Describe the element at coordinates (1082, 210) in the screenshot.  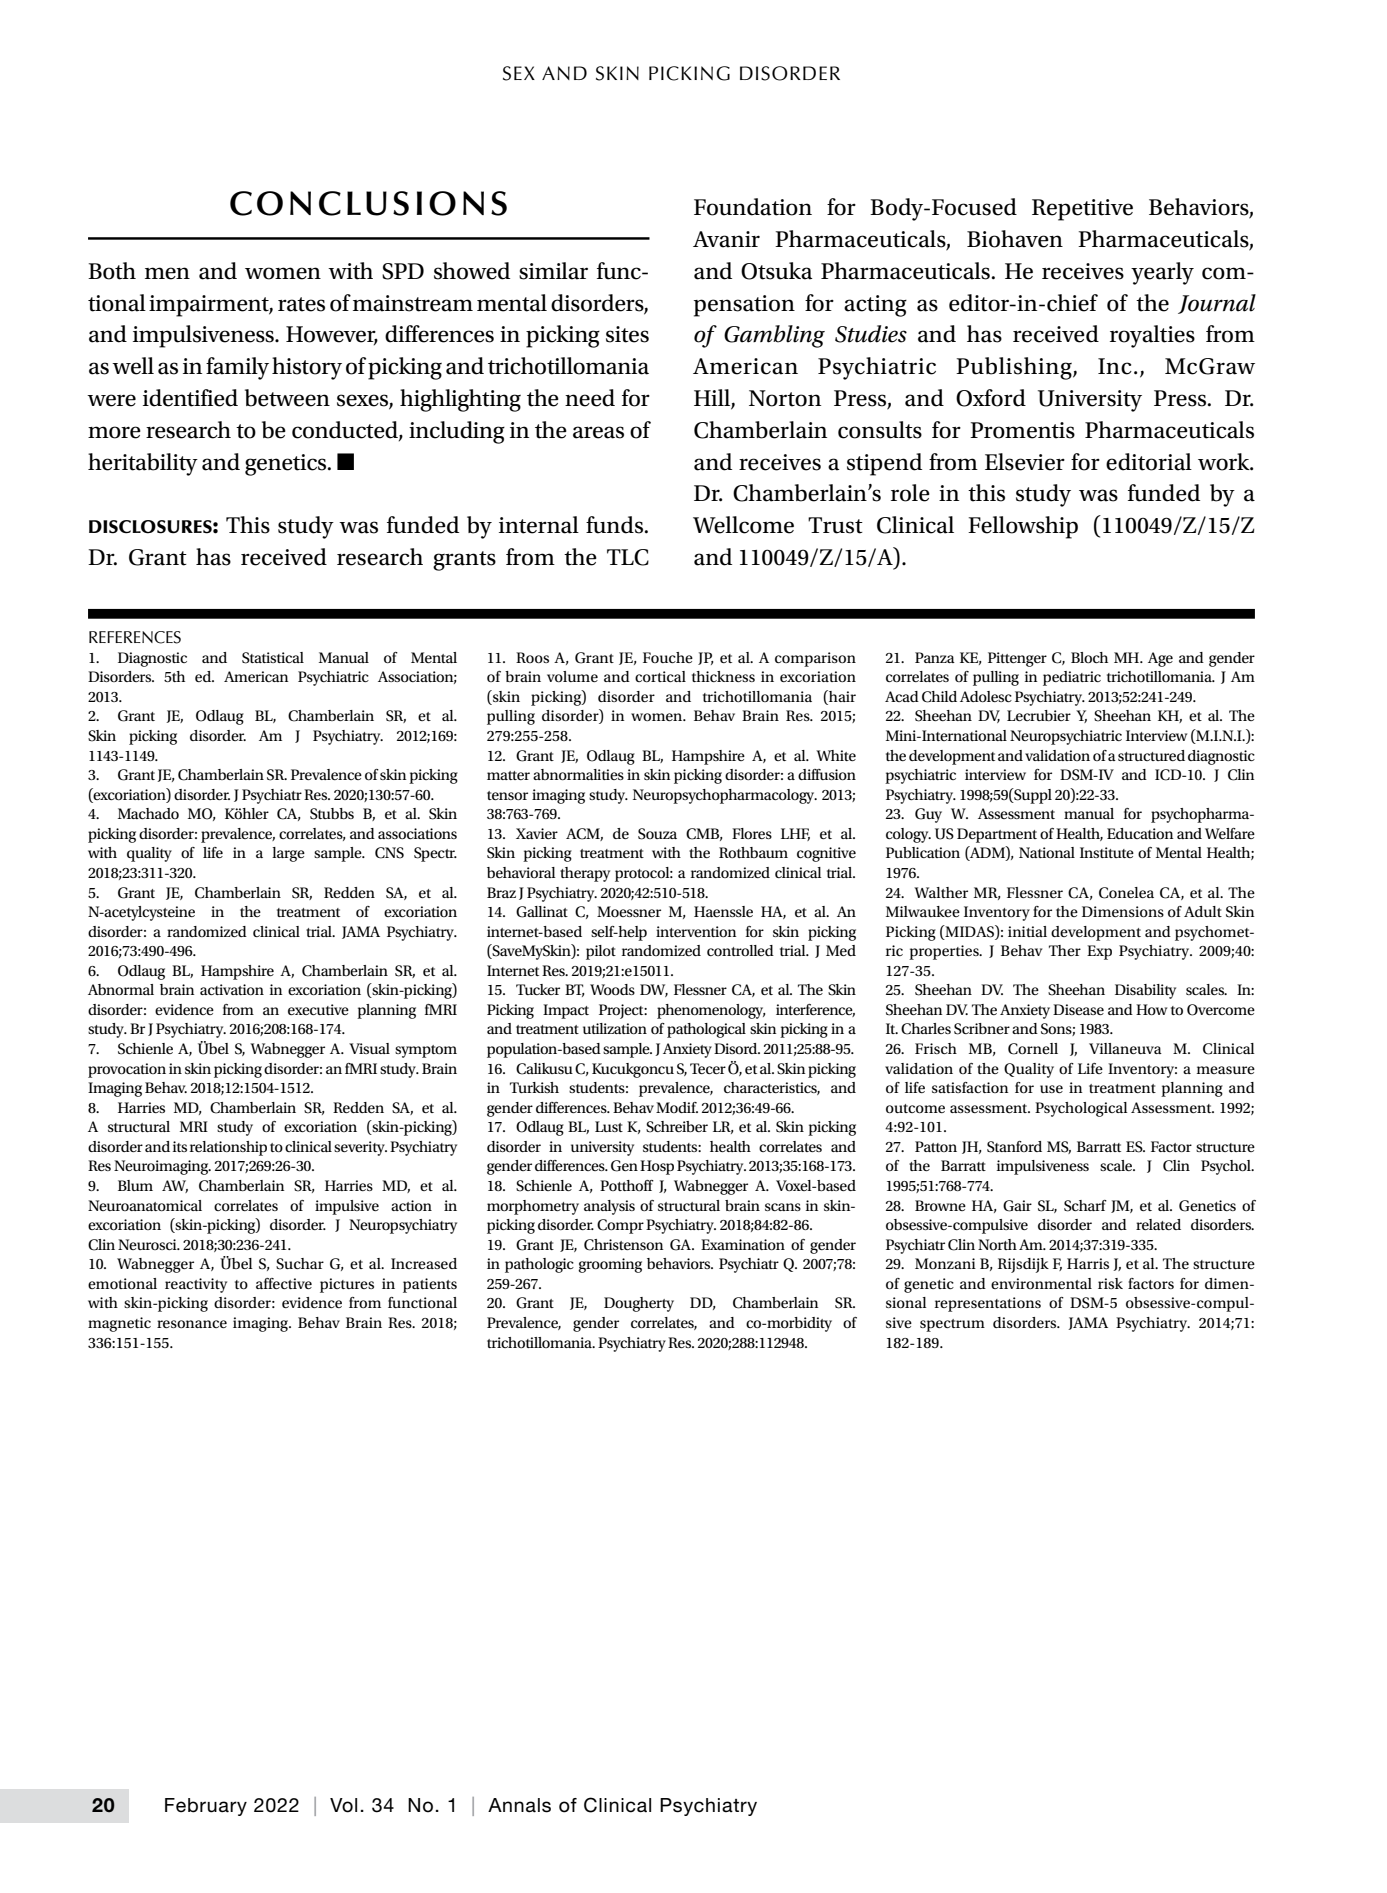
I see `Repetitive` at that location.
